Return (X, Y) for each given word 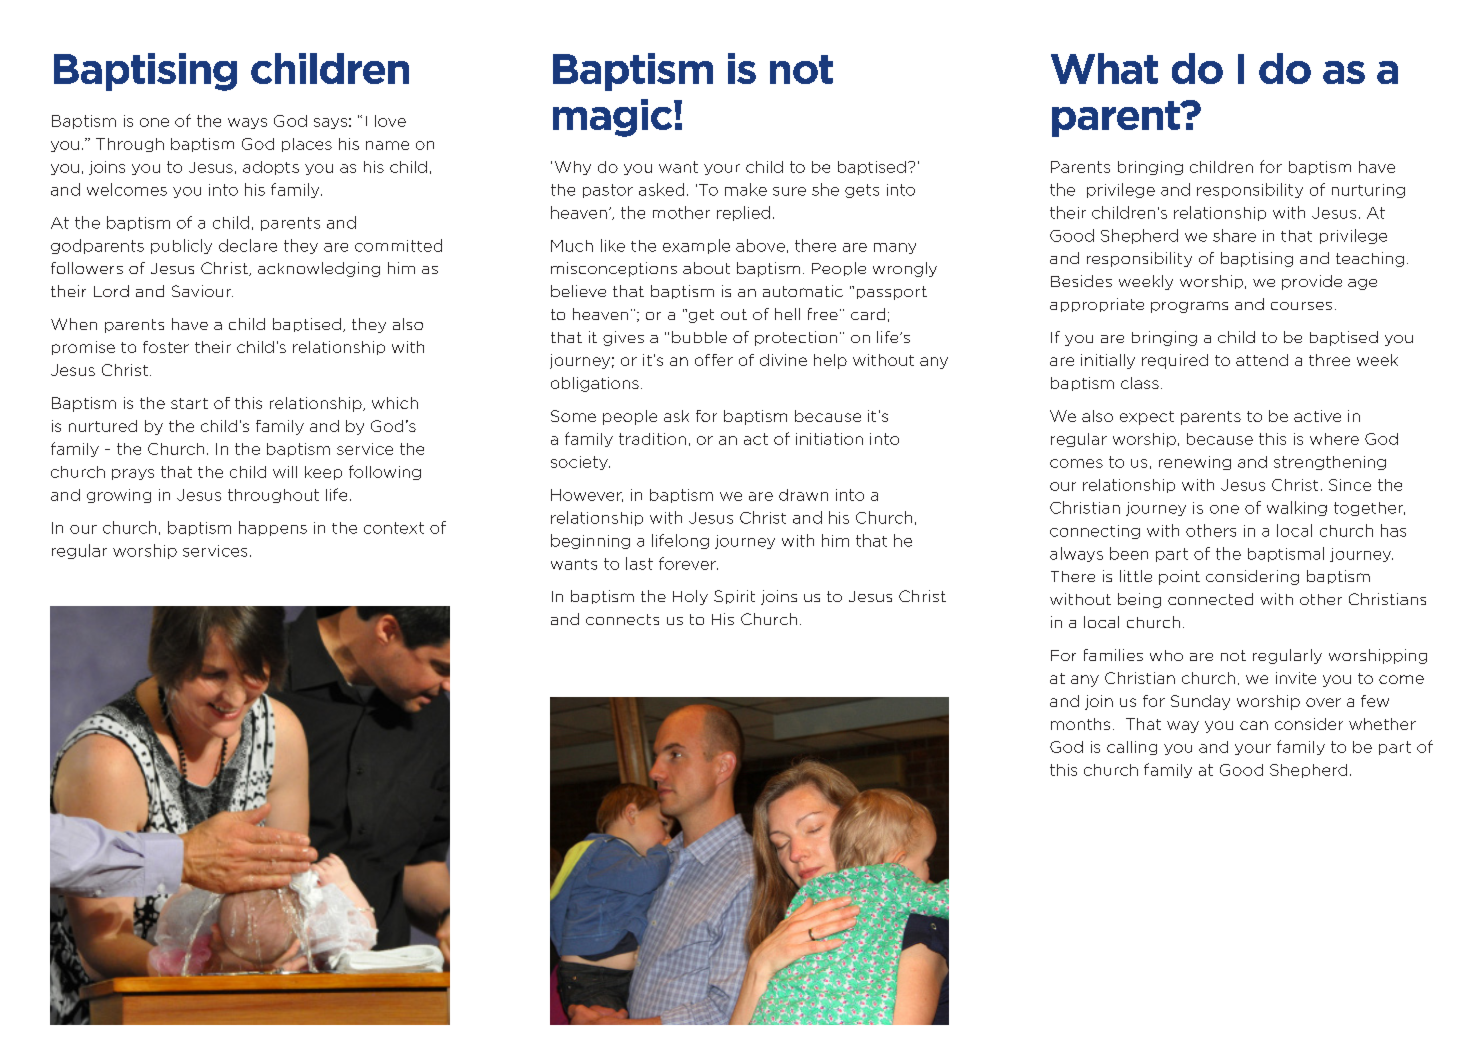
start (189, 403)
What (1104, 68)
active (1317, 416)
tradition (652, 439)
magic (614, 118)
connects (622, 619)
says (330, 123)
